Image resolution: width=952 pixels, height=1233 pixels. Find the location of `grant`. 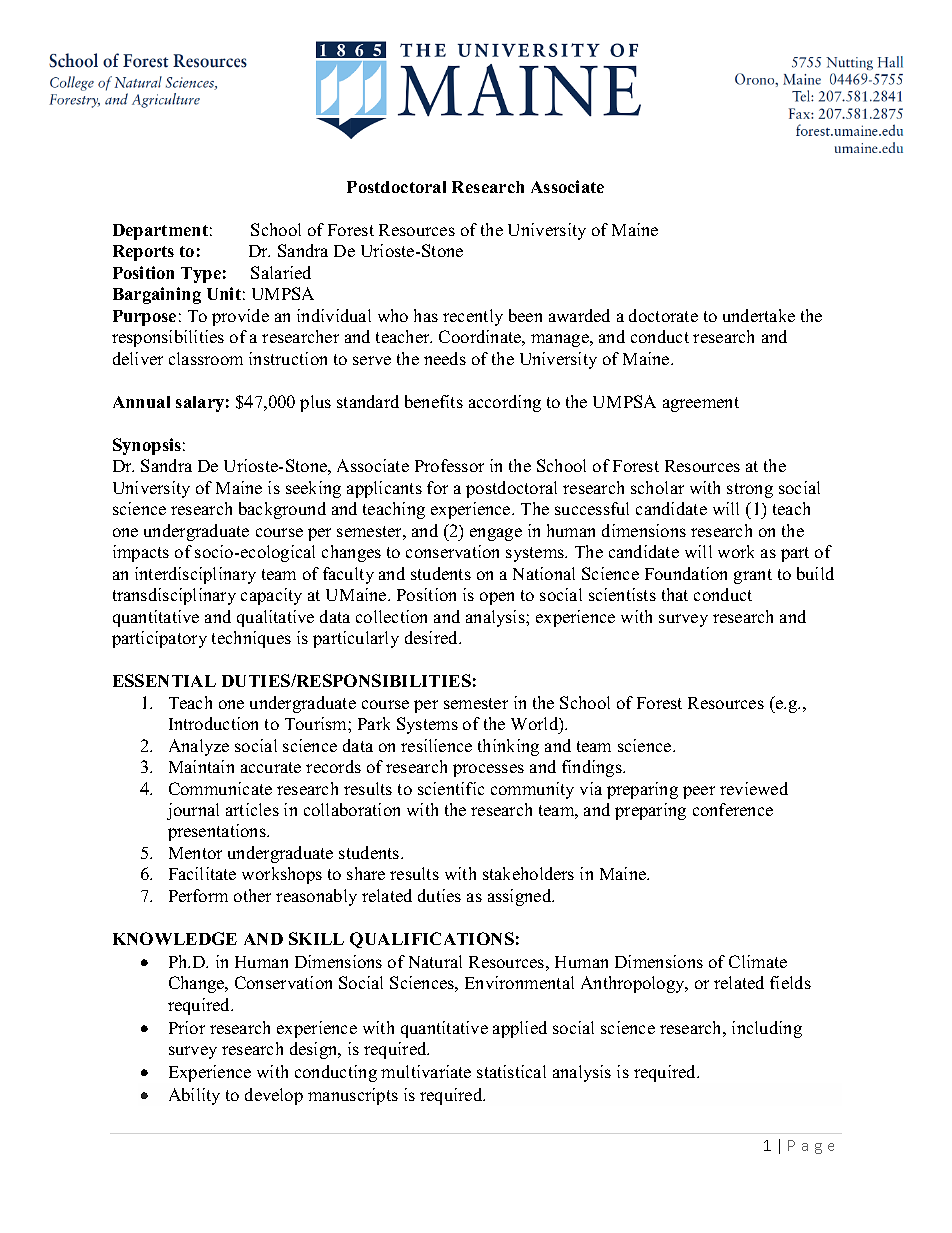

grant is located at coordinates (753, 576).
